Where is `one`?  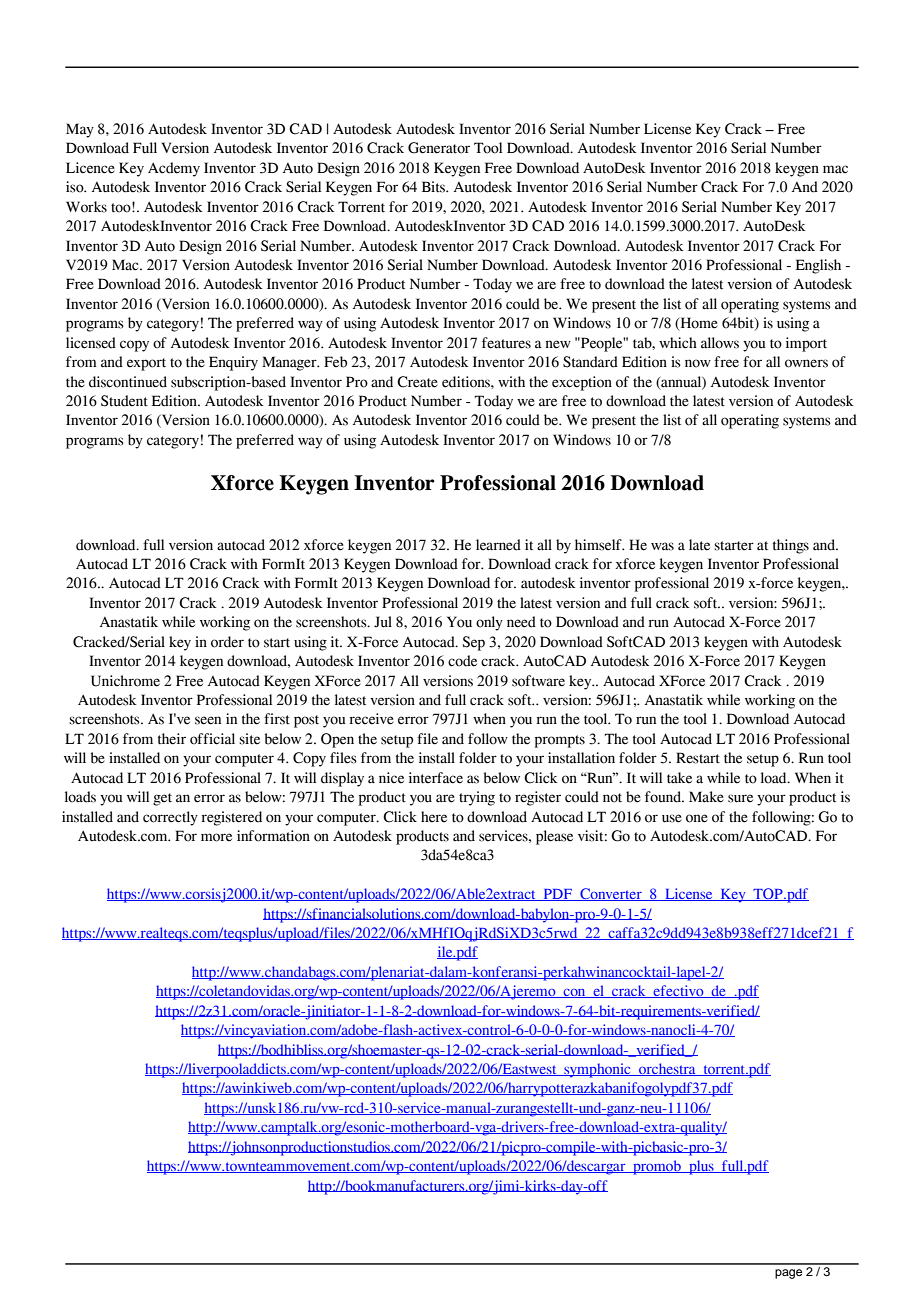 one is located at coordinates (697, 818).
